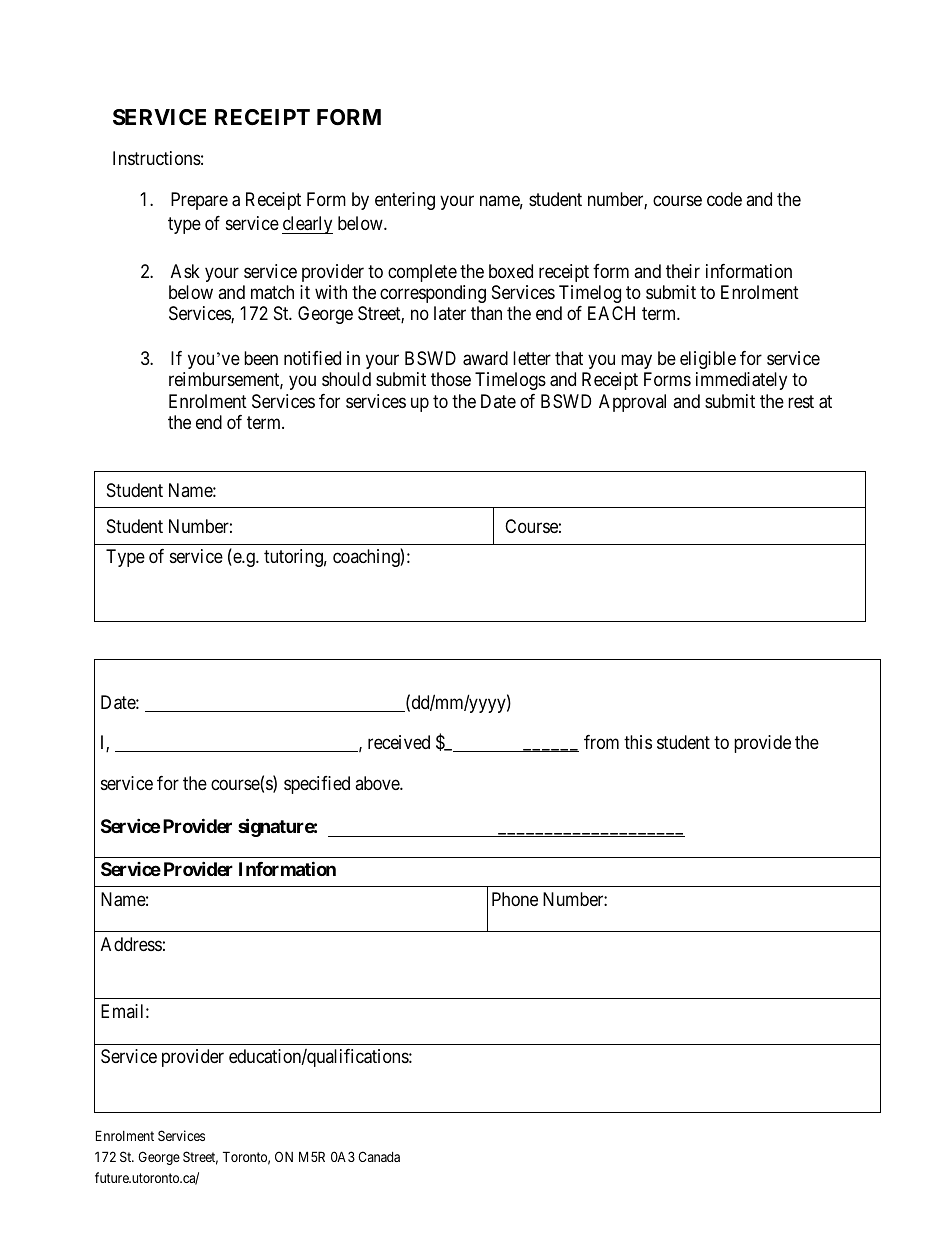 This image has height=1233, width=952. I want to click on received, so click(399, 742).
